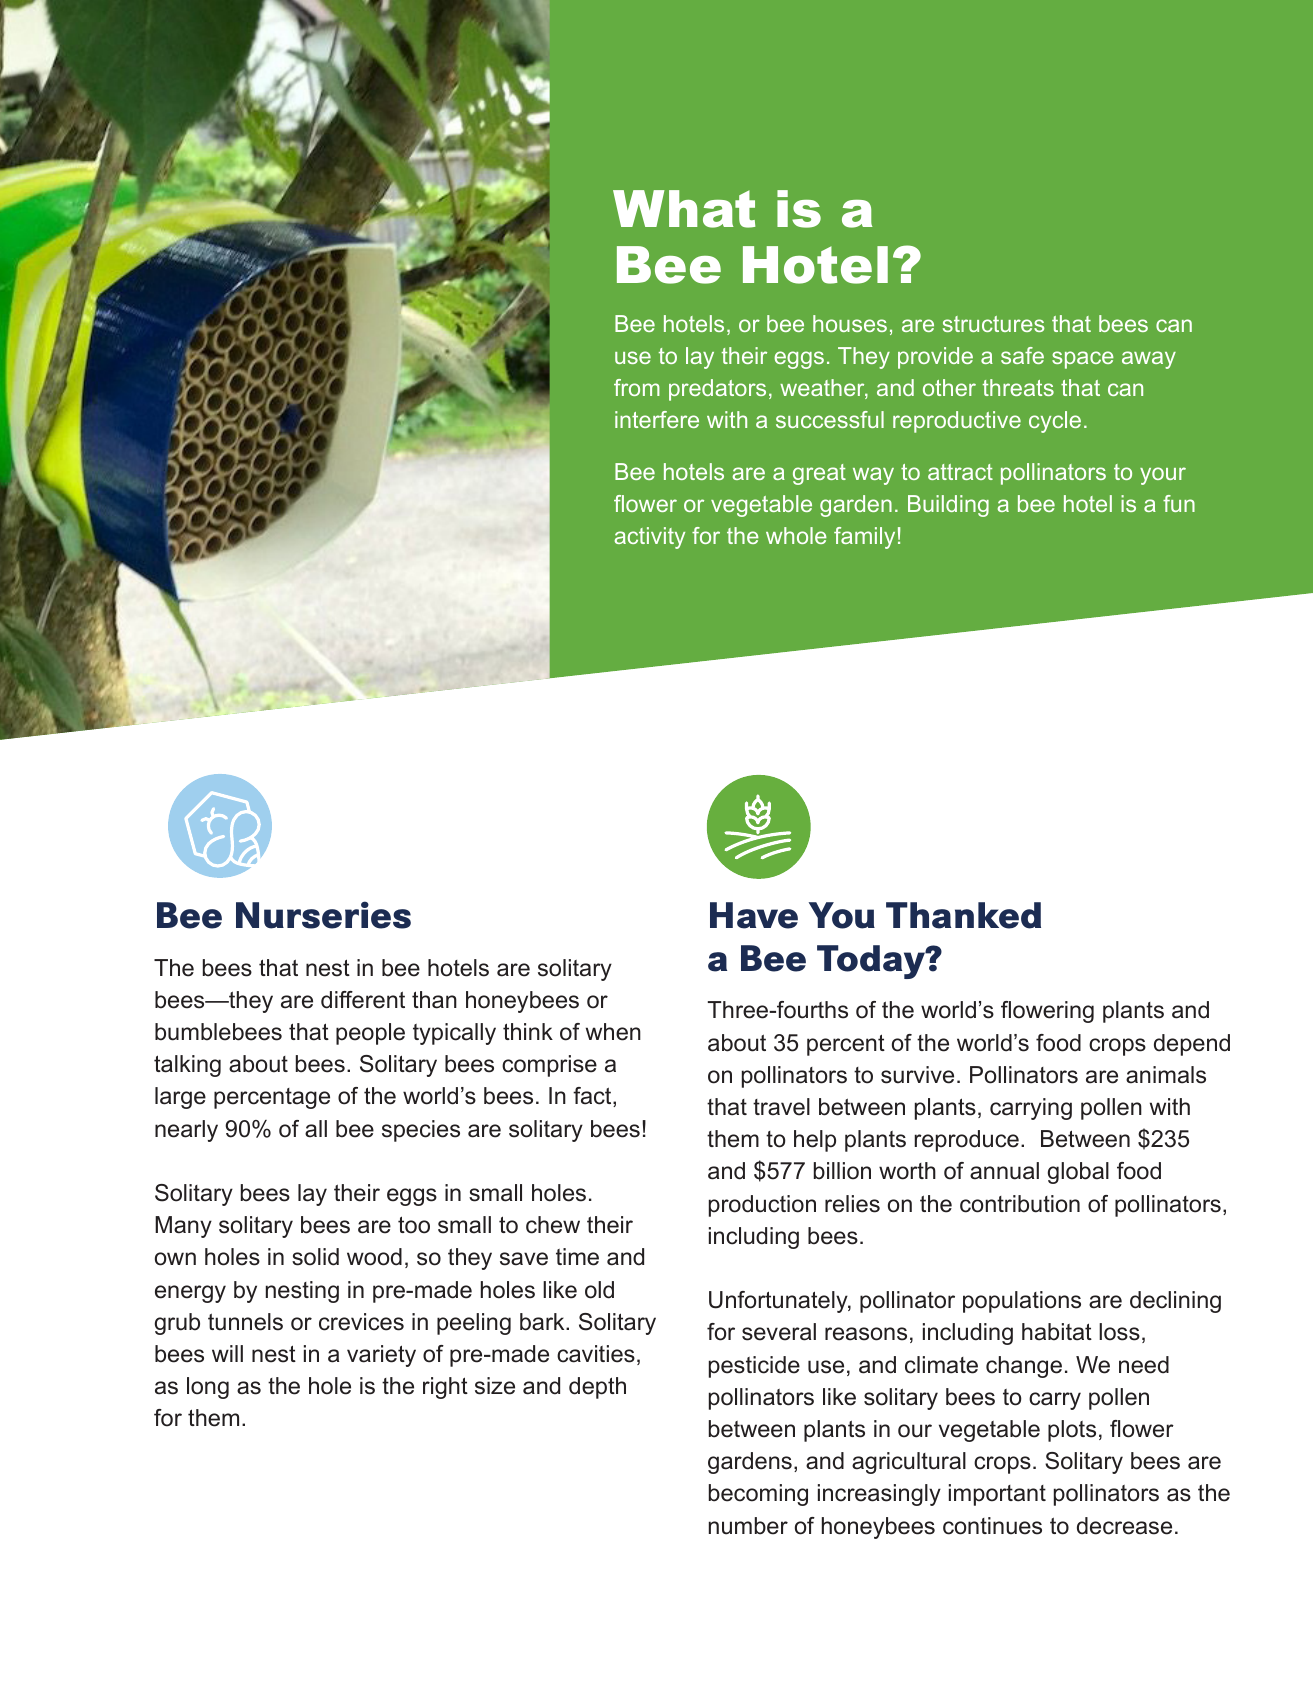  I want to click on becoming, so click(758, 1495).
